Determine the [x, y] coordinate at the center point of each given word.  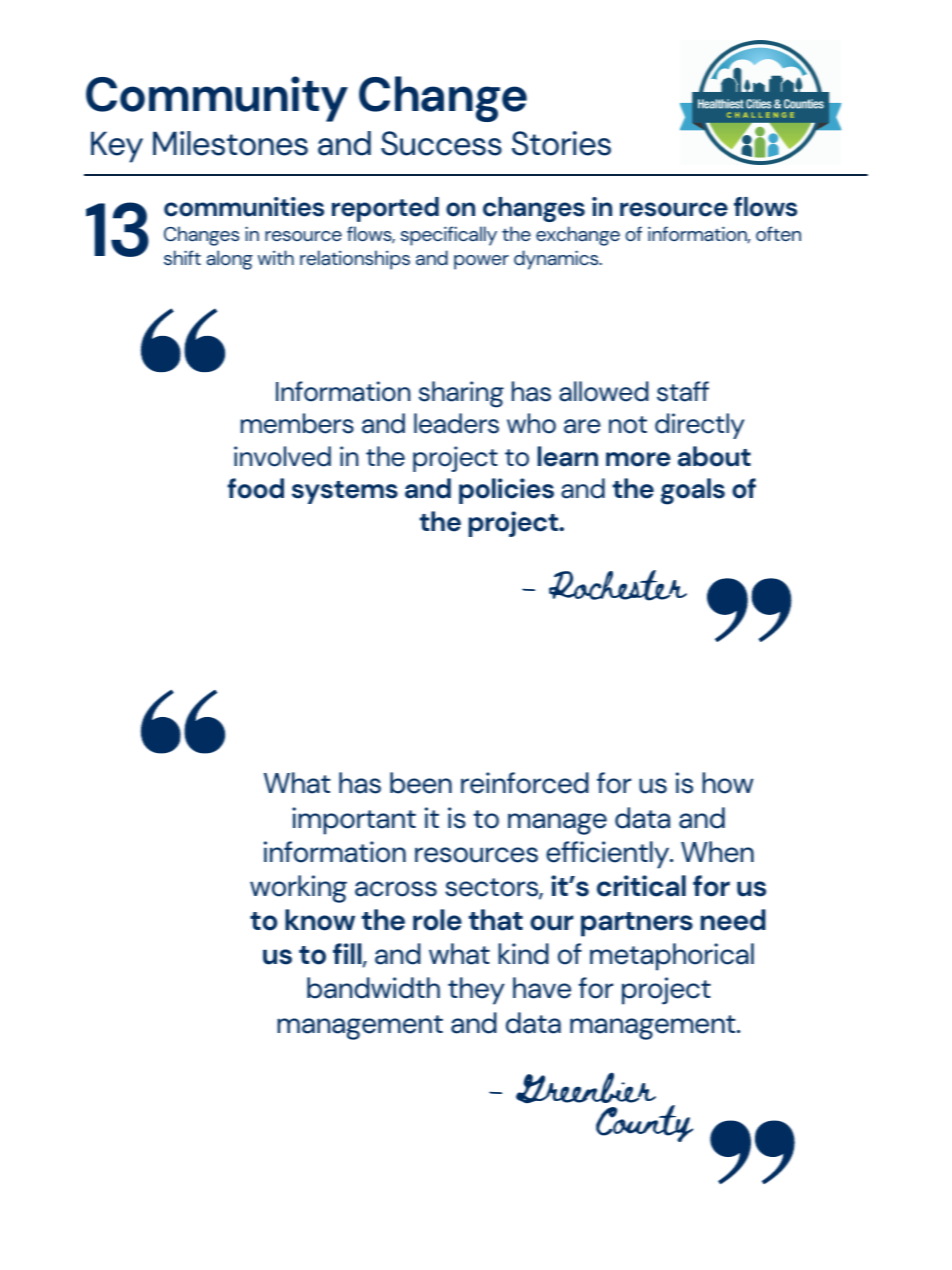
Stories [561, 143]
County [644, 1122]
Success [441, 143]
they [476, 991]
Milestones [230, 143]
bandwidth [373, 988]
